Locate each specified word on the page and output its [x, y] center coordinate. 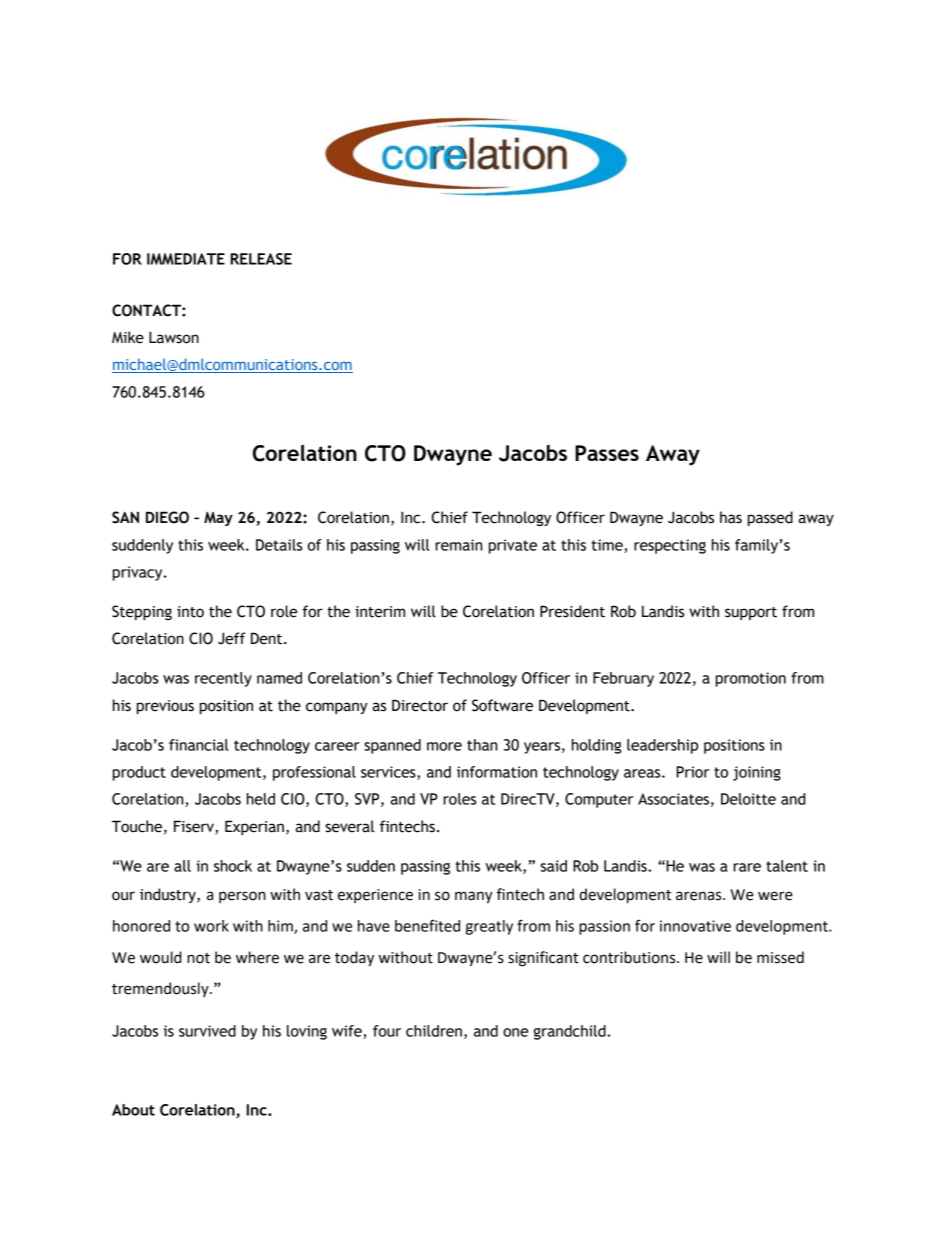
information [497, 772]
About [133, 1110]
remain [458, 545]
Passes [607, 453]
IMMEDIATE [186, 259]
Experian [254, 827]
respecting [670, 546]
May [218, 519]
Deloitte [748, 799]
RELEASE [261, 259]
